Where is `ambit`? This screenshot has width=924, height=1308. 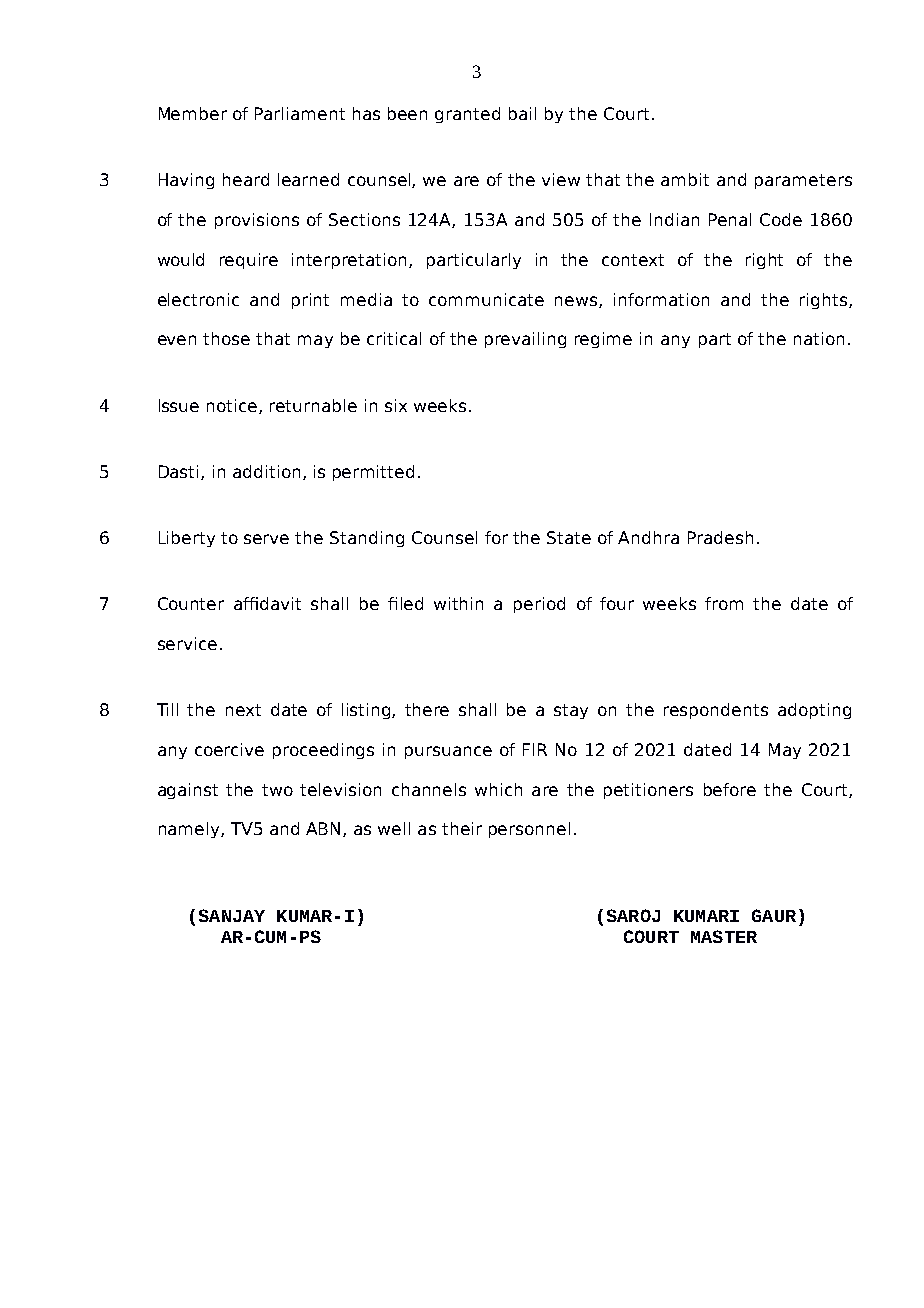
ambit is located at coordinates (685, 179).
